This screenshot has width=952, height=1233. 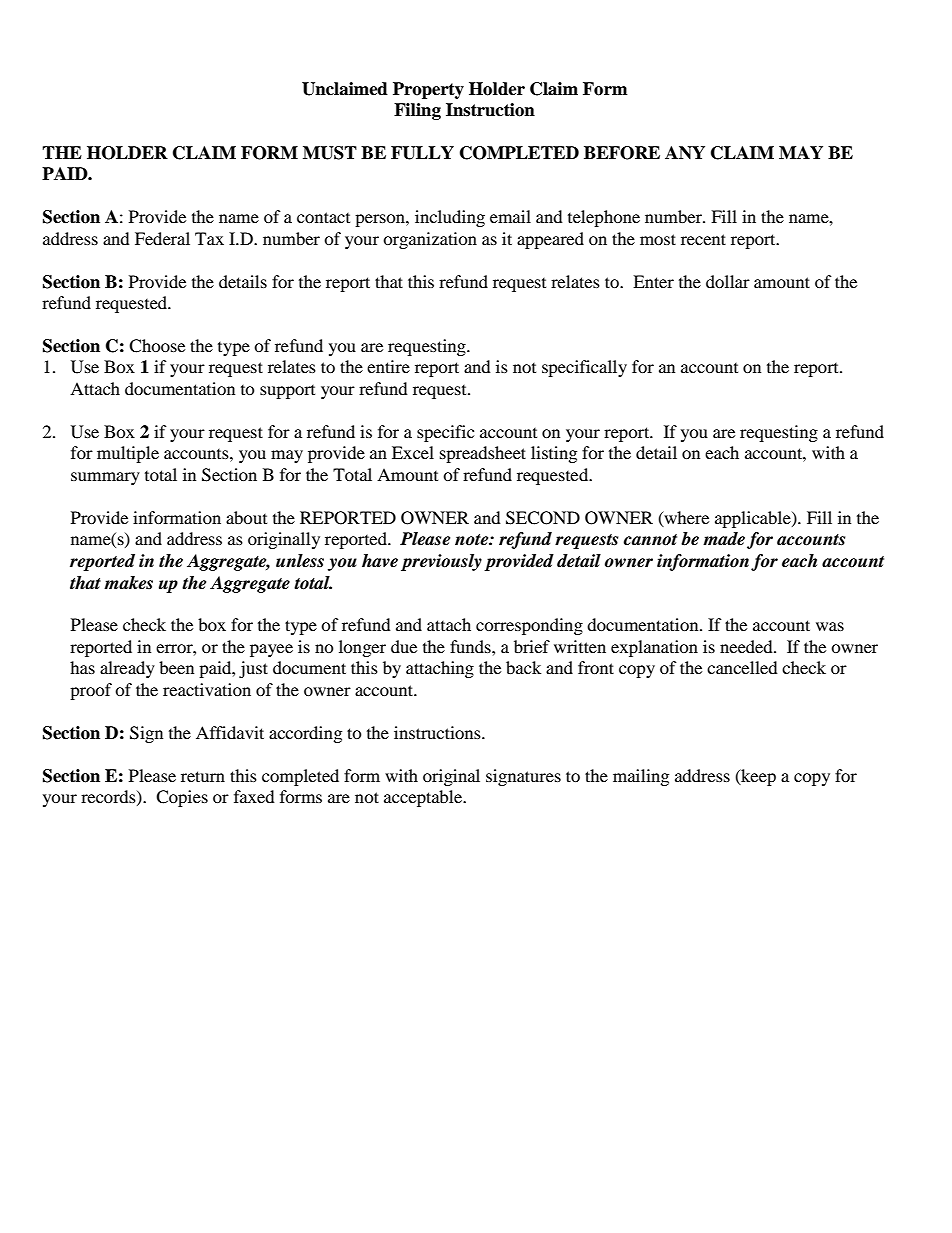 I want to click on return, so click(x=203, y=776).
